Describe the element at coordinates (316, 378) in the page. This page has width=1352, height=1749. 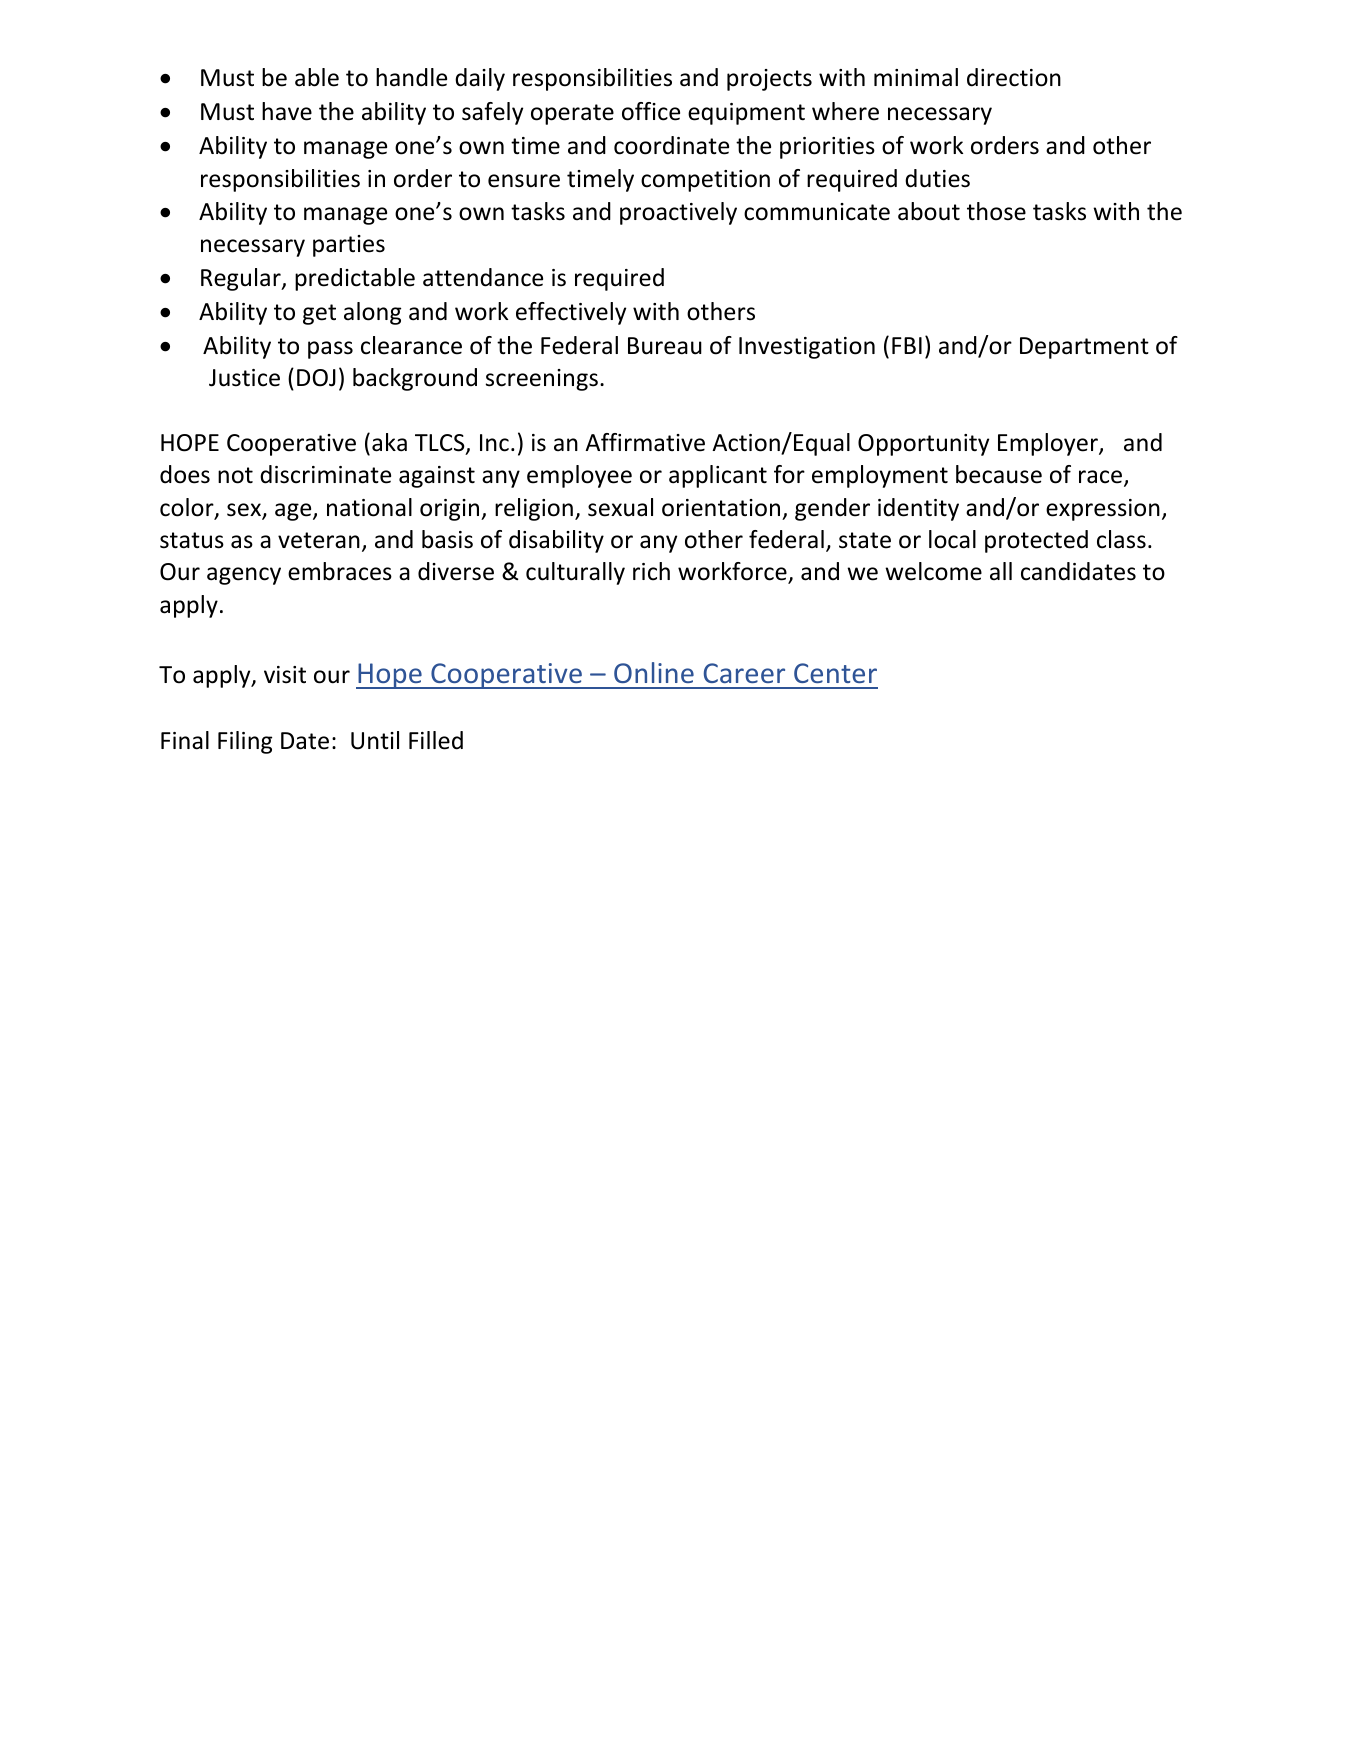
I see `DOJ` at that location.
